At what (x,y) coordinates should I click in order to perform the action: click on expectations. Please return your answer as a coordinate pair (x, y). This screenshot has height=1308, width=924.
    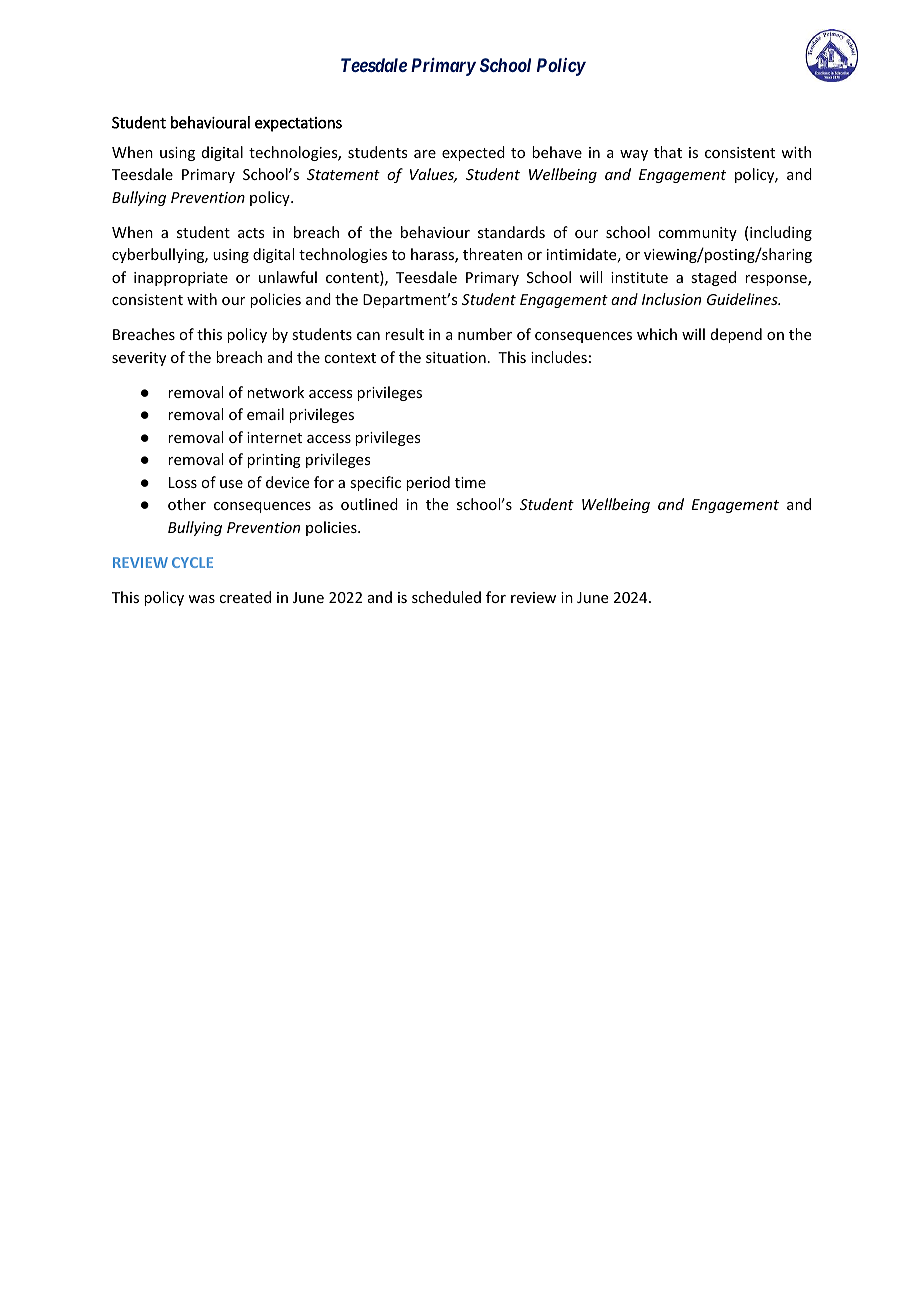
    Looking at the image, I should click on (298, 124).
